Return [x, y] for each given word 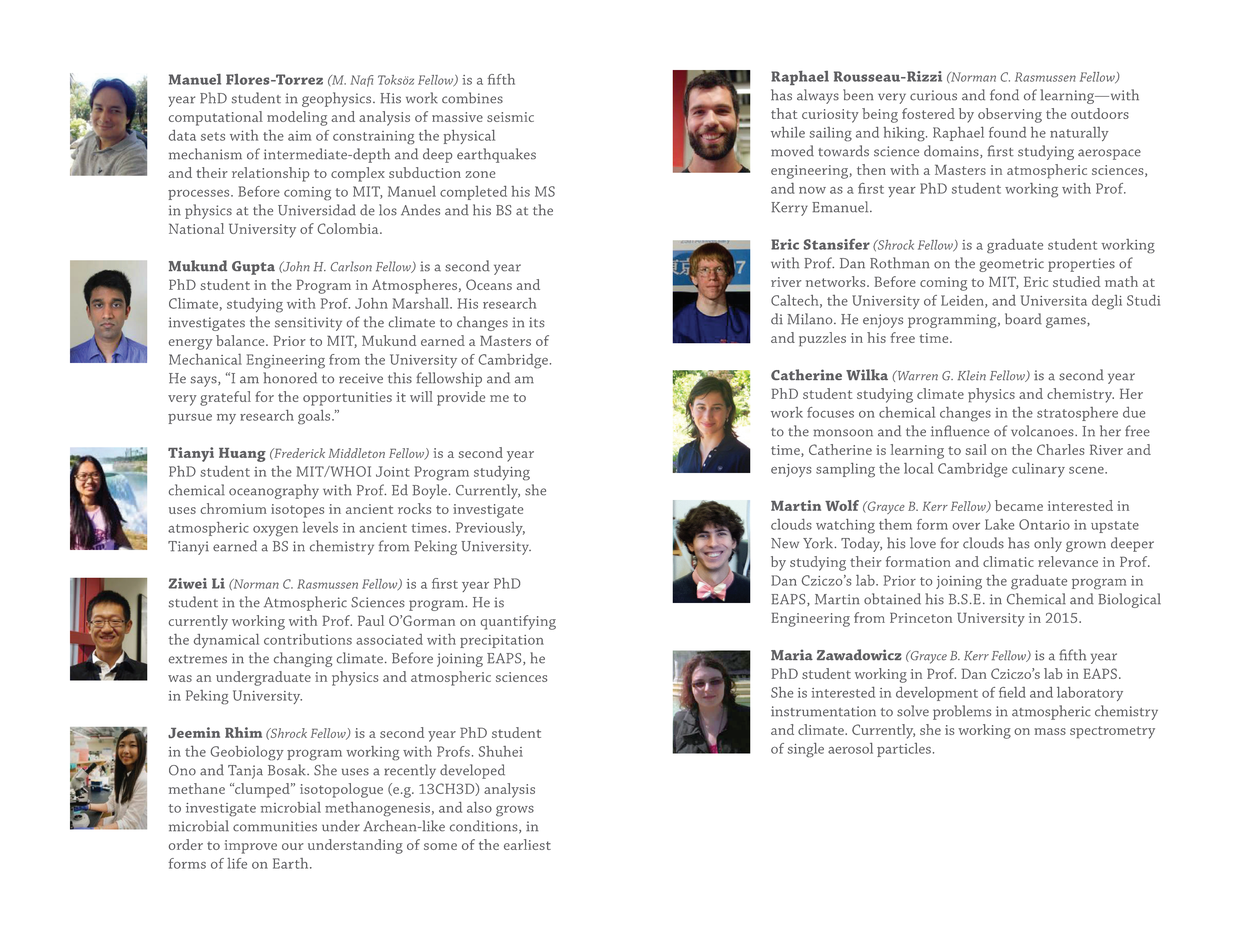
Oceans [489, 284]
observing [1010, 115]
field [1012, 692]
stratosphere [1077, 414]
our [293, 846]
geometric [1011, 265]
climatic [1008, 561]
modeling [297, 118]
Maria [792, 654]
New [785, 543]
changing [303, 659]
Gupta [253, 268]
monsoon [843, 433]
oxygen [275, 531]
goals [315, 417]
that [784, 113]
